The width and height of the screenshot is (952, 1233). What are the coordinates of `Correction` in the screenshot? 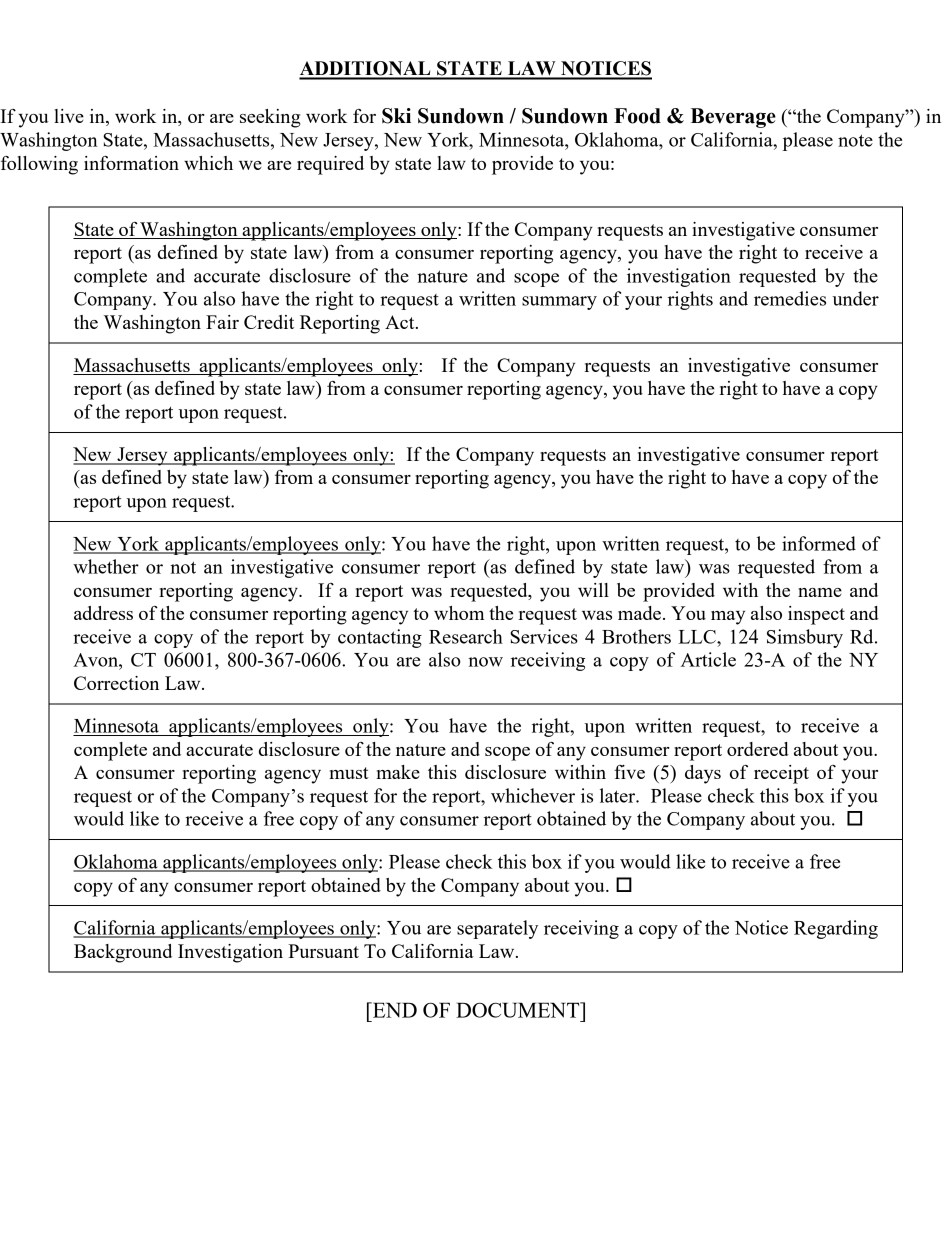 It's located at (116, 683).
